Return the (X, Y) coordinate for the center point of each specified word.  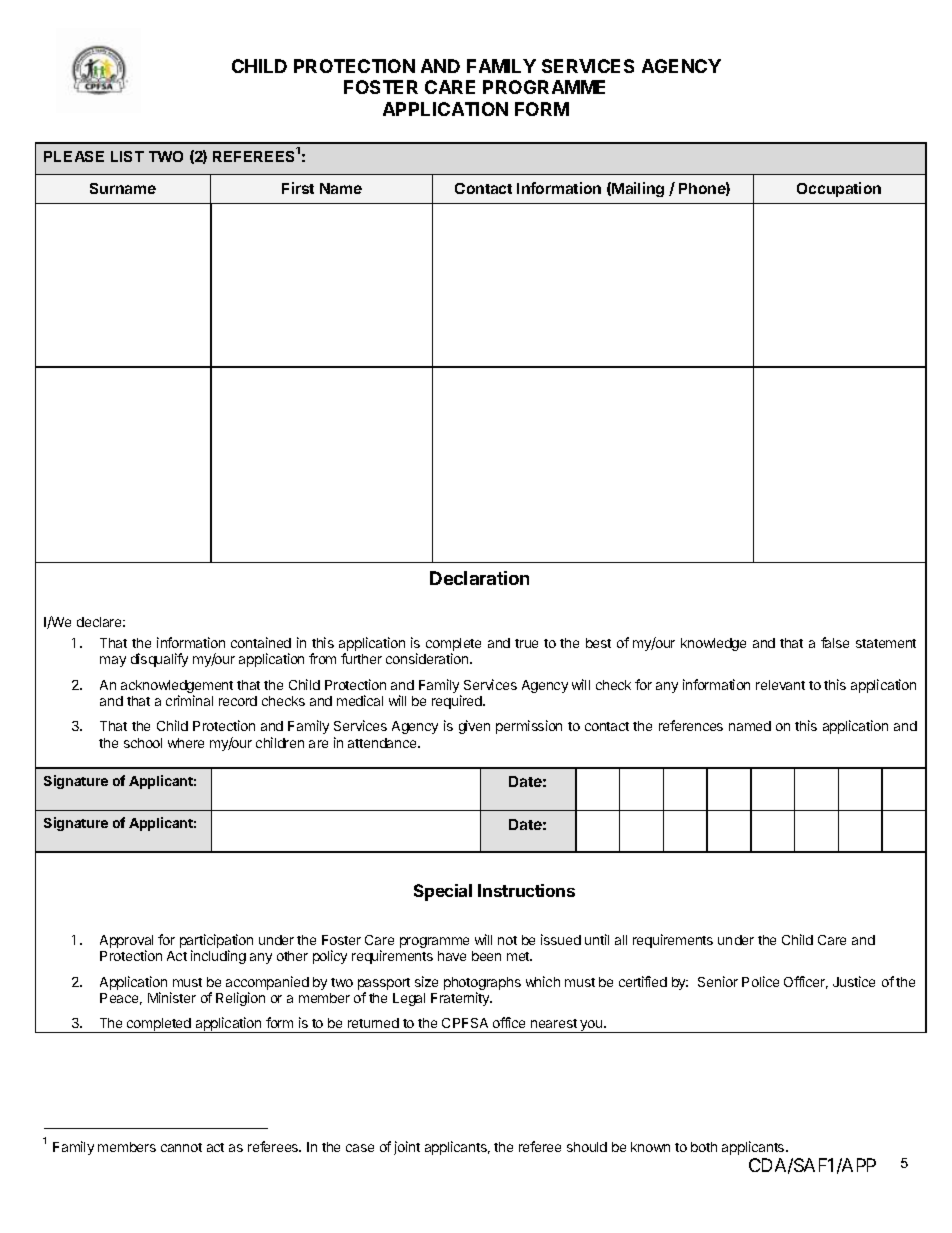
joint (407, 1148)
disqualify (159, 660)
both (704, 1147)
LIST (127, 156)
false (835, 642)
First (298, 188)
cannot (181, 1147)
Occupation (839, 189)
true (526, 643)
